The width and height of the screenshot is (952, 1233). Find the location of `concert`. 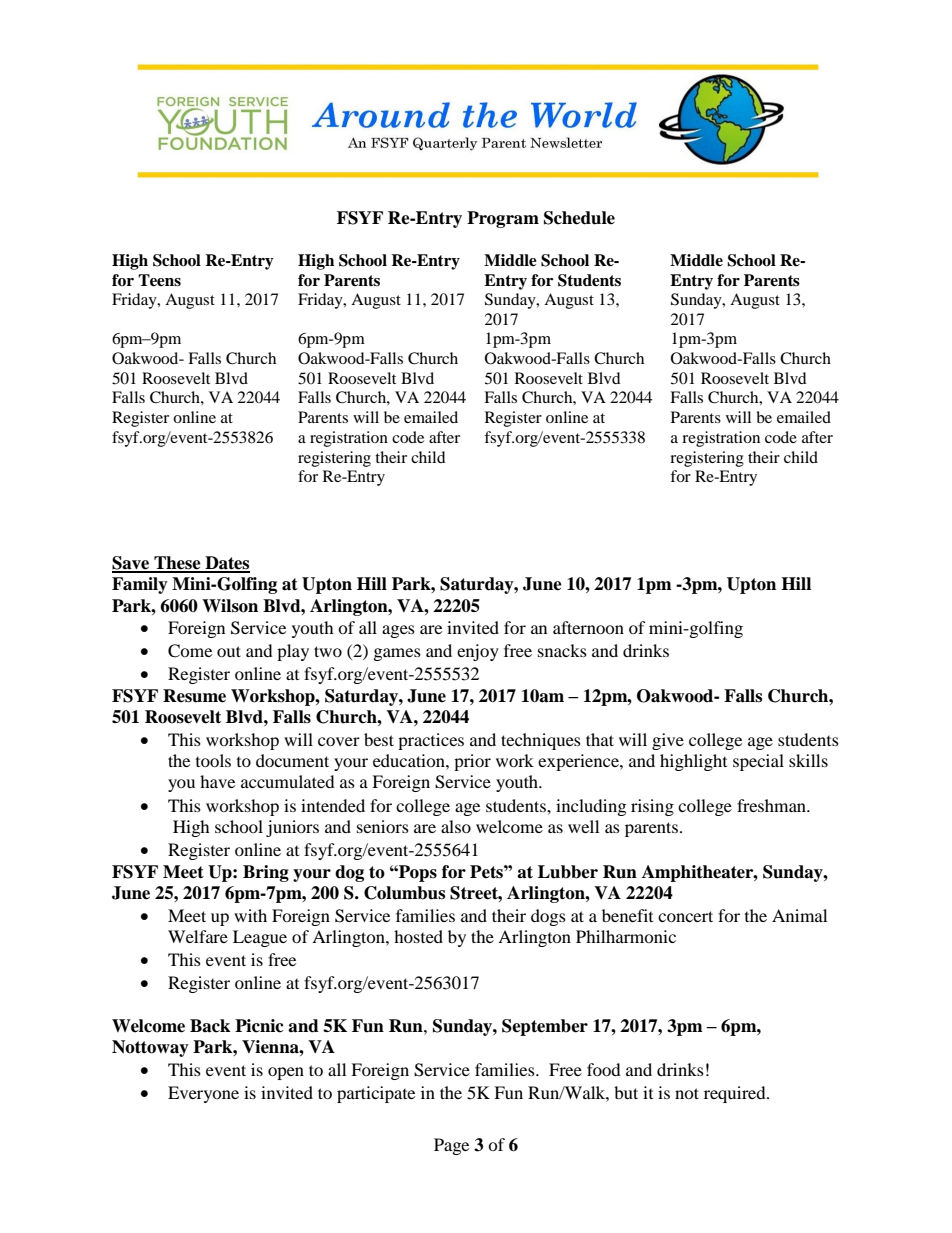

concert is located at coordinates (685, 916).
